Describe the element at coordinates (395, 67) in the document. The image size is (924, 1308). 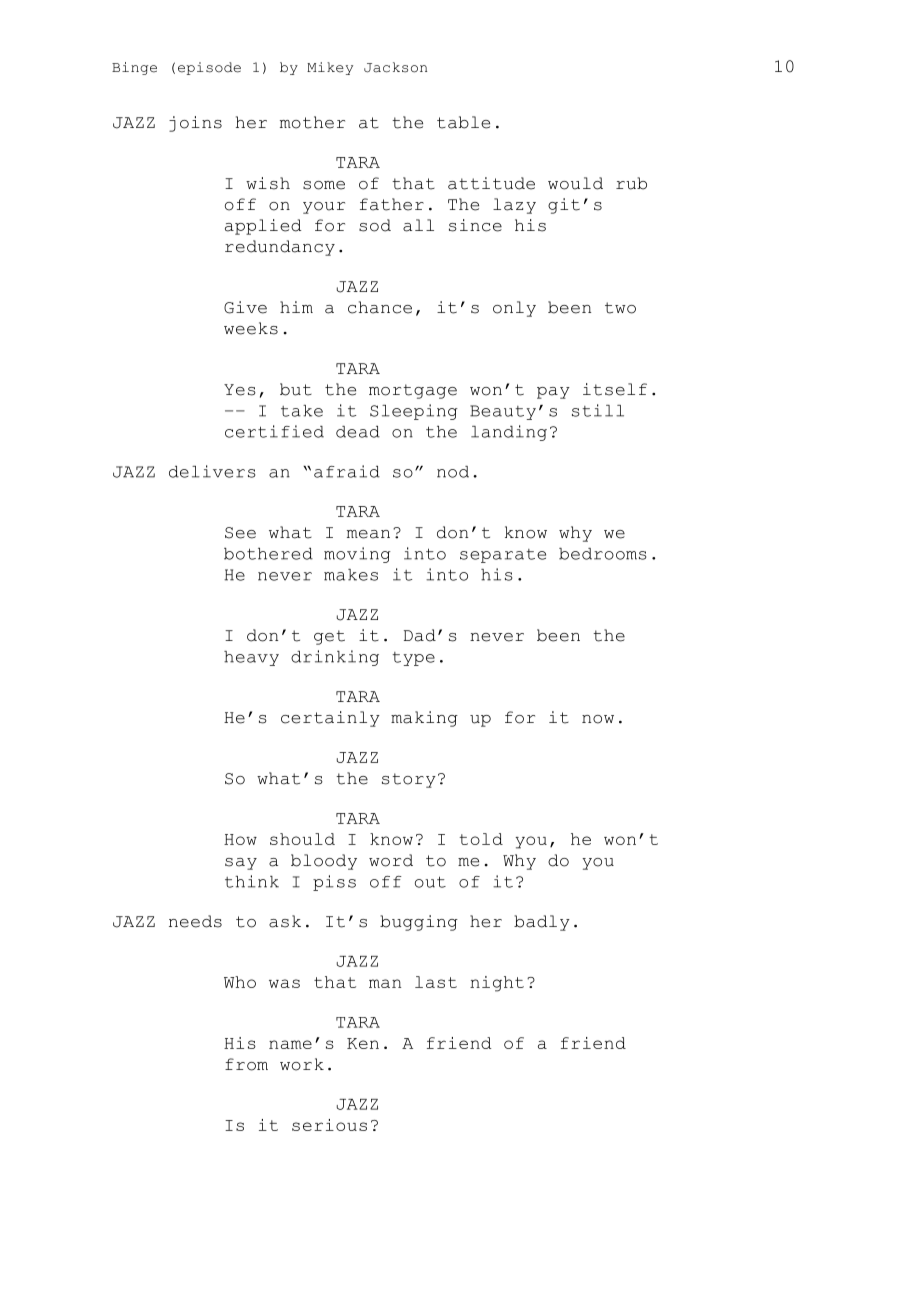
I see `Jackson` at that location.
